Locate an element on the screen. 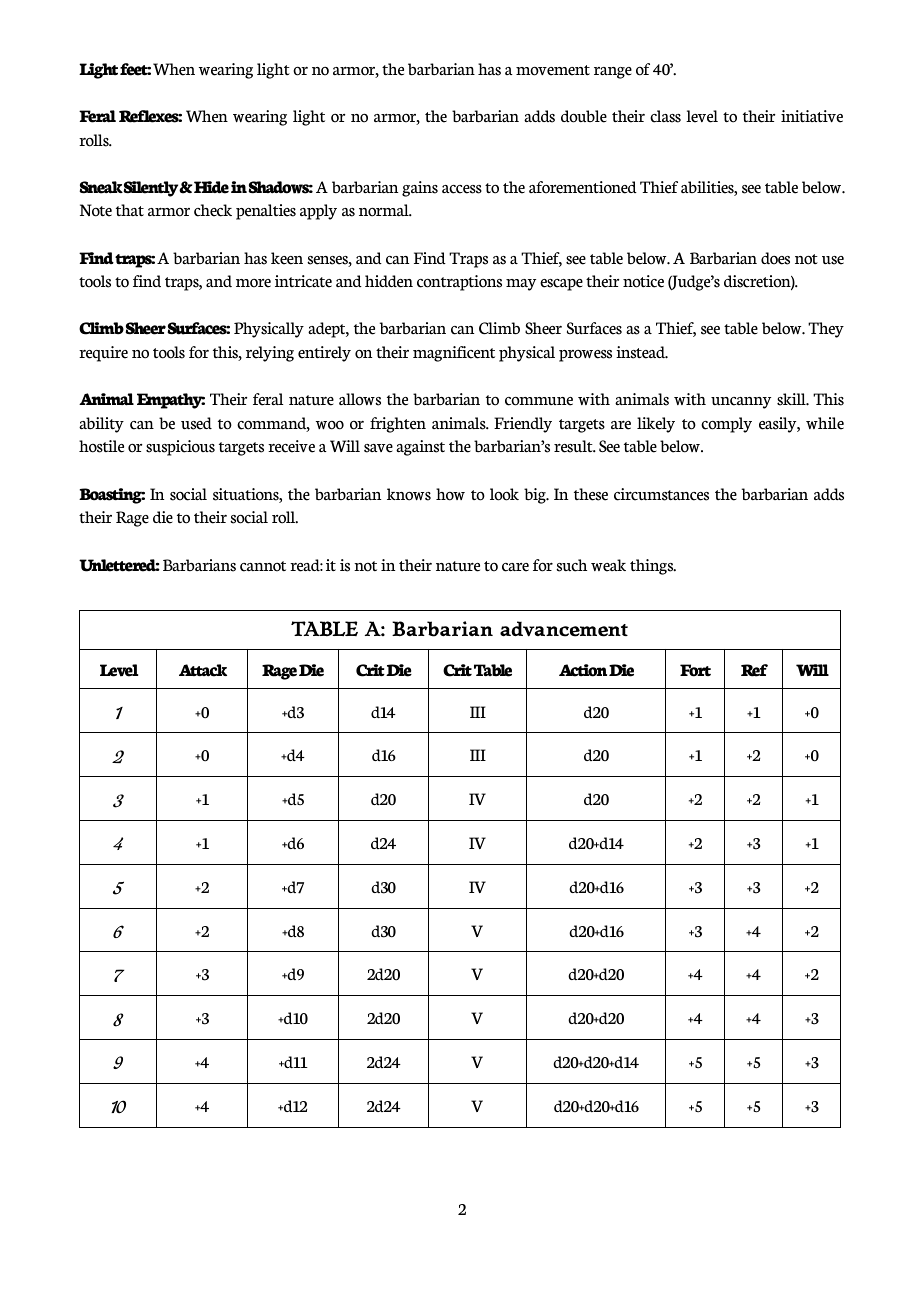 The width and height of the screenshot is (924, 1308). Fort is located at coordinates (695, 670).
